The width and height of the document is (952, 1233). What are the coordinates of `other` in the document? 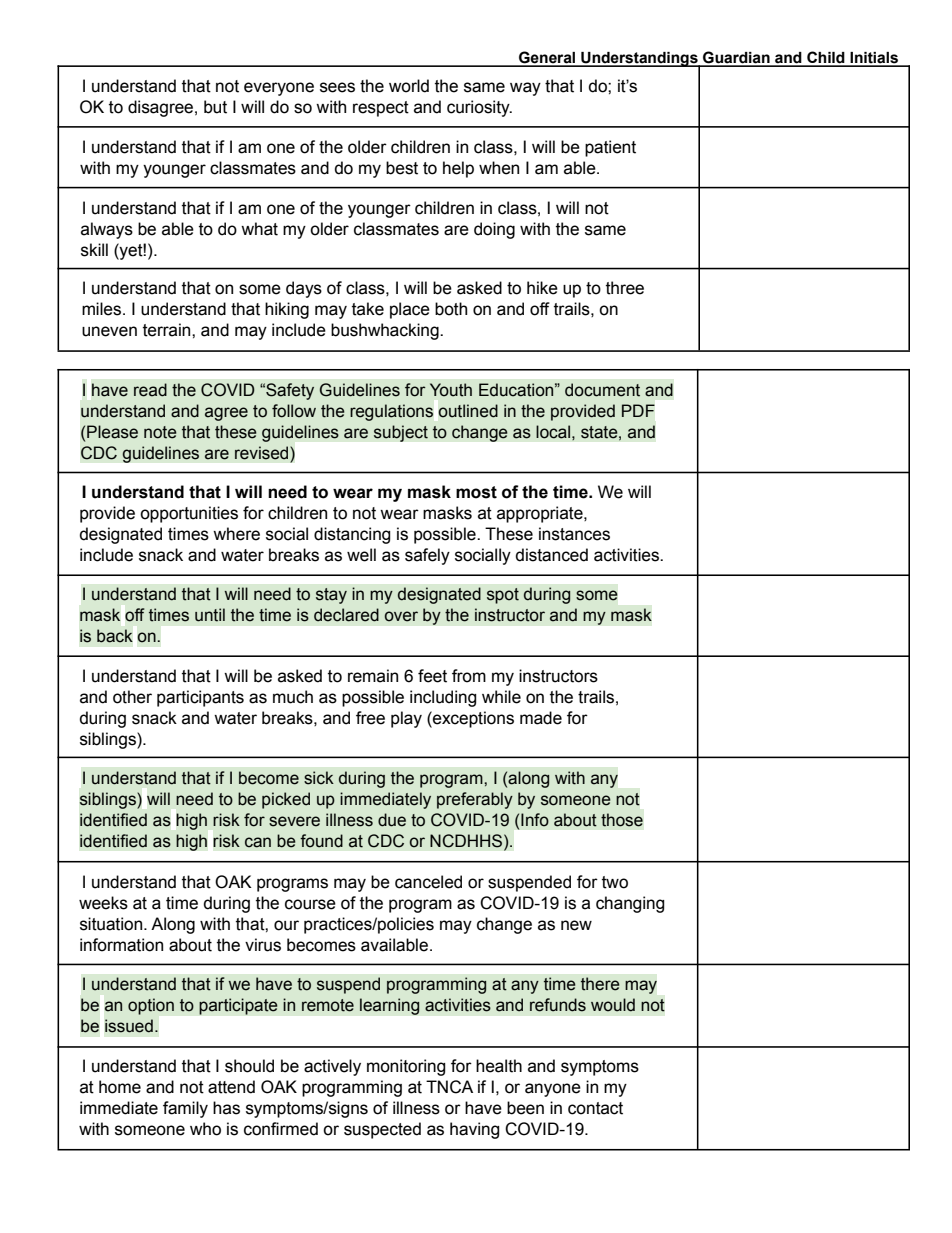 It's located at (132, 697).
